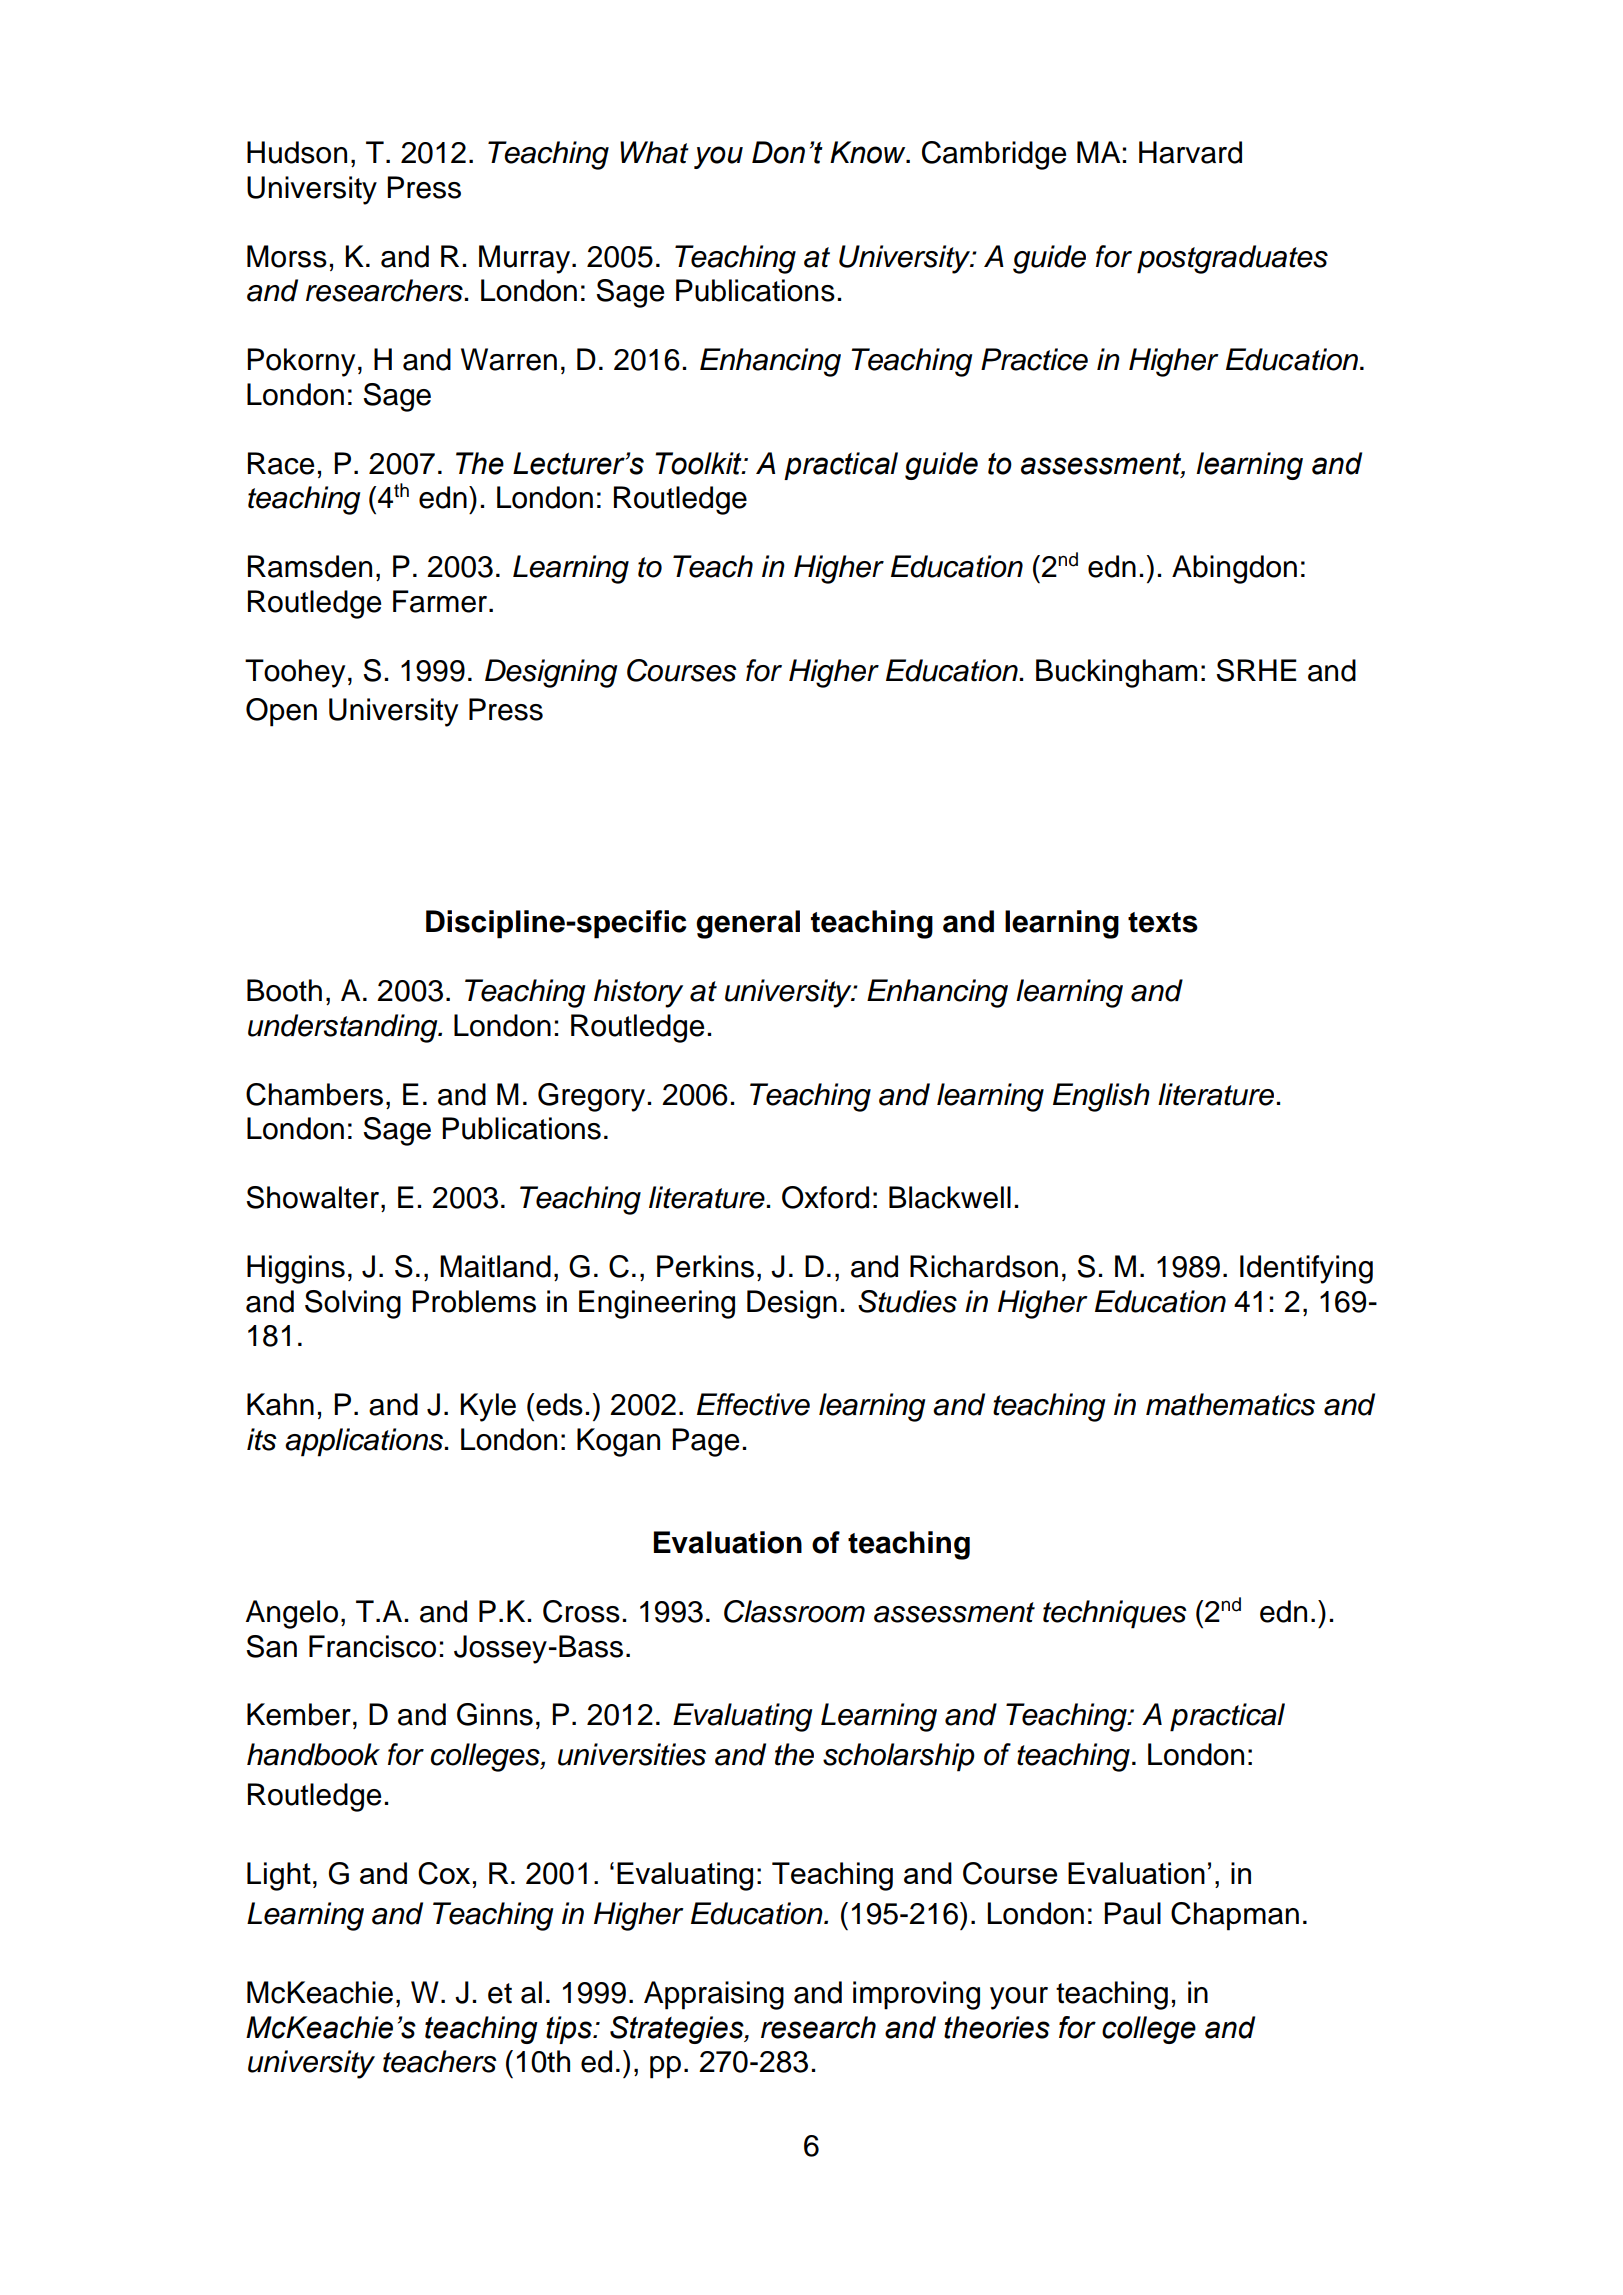 The height and width of the screenshot is (2295, 1623). I want to click on Hudson, so click(297, 152).
